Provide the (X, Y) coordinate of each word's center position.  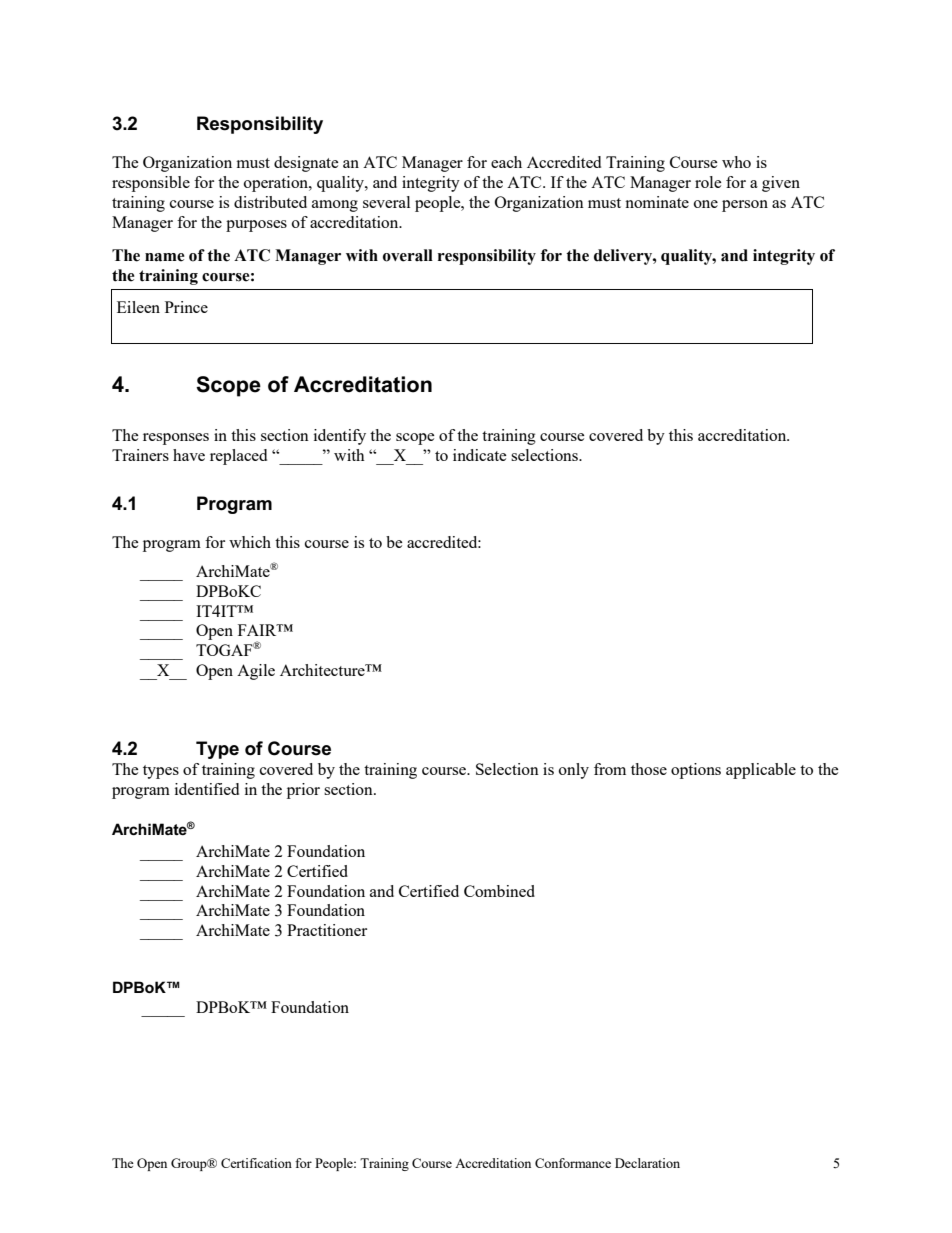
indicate (480, 455)
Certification (256, 1163)
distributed (270, 202)
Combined (499, 891)
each (506, 162)
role (708, 182)
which (250, 542)
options (696, 771)
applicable (761, 771)
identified (207, 789)
